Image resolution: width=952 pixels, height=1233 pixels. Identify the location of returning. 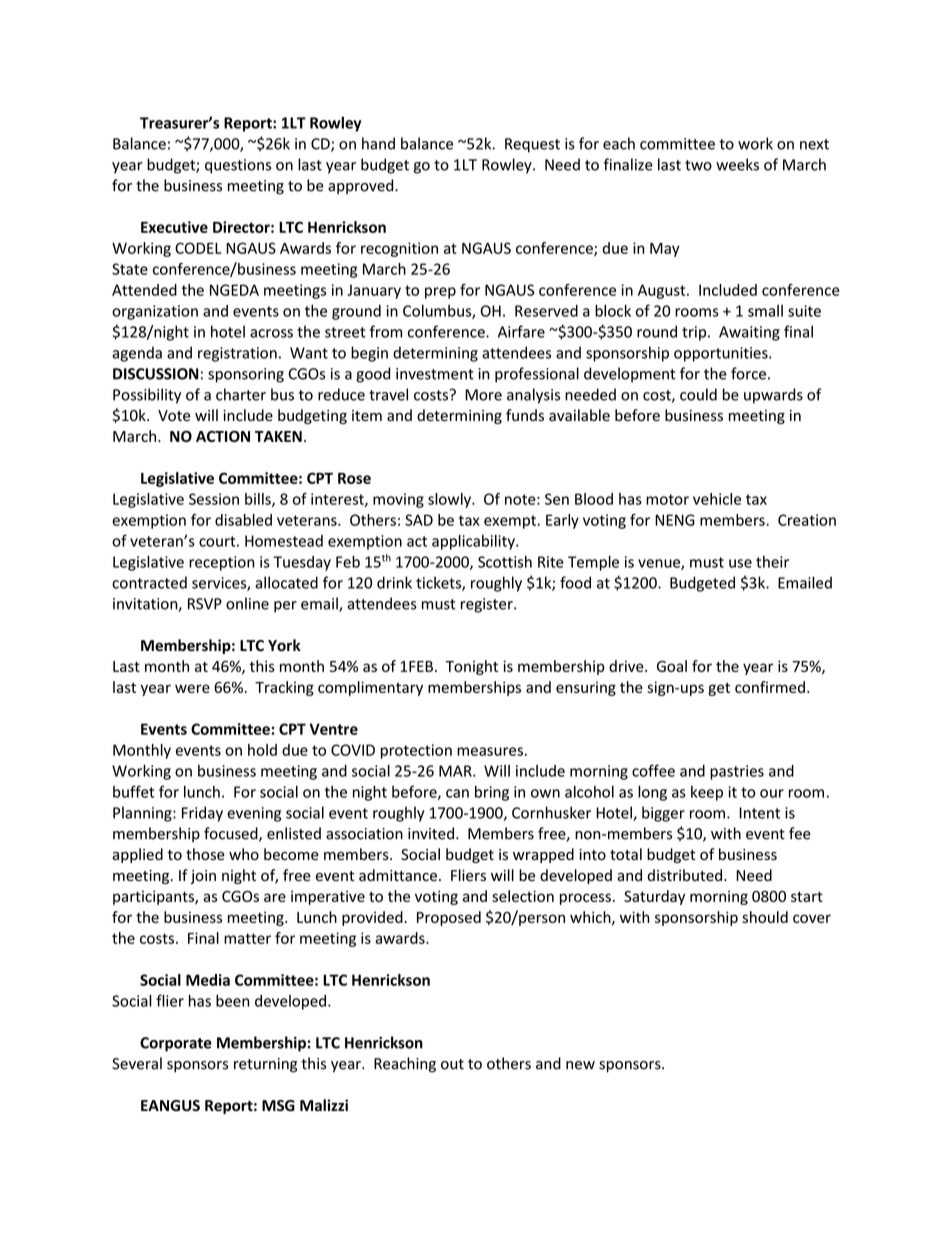
(265, 1065).
